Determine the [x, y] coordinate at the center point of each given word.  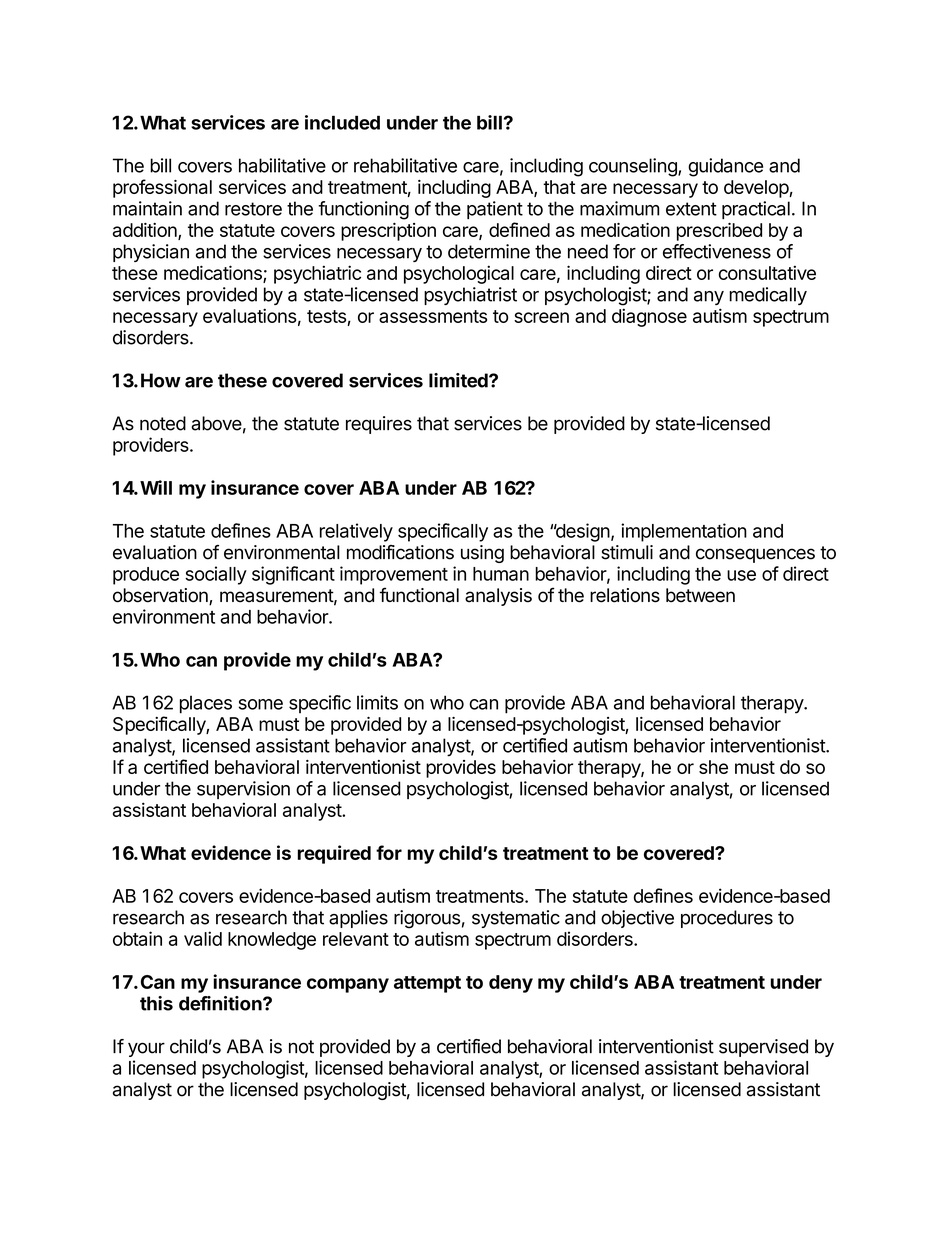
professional [162, 188]
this [156, 1003]
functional [419, 595]
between [700, 595]
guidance [725, 167]
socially [216, 575]
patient [495, 210]
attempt [427, 984]
